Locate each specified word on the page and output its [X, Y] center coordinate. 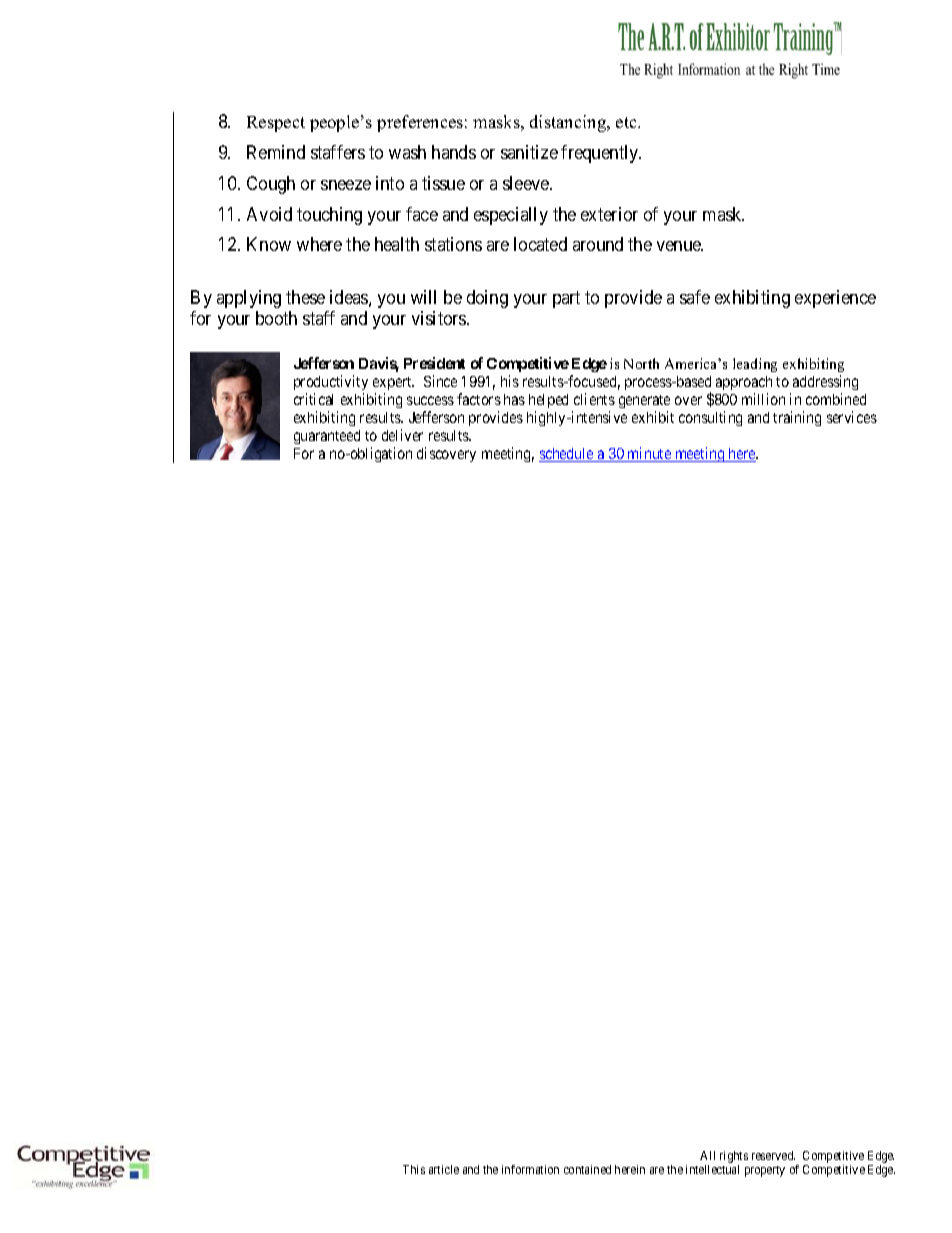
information [530, 1169]
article [444, 1169]
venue [680, 246]
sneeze [346, 185]
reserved [773, 1155]
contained [587, 1169]
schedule [567, 455]
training [797, 418]
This [414, 1169]
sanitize [529, 152]
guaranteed [327, 437]
